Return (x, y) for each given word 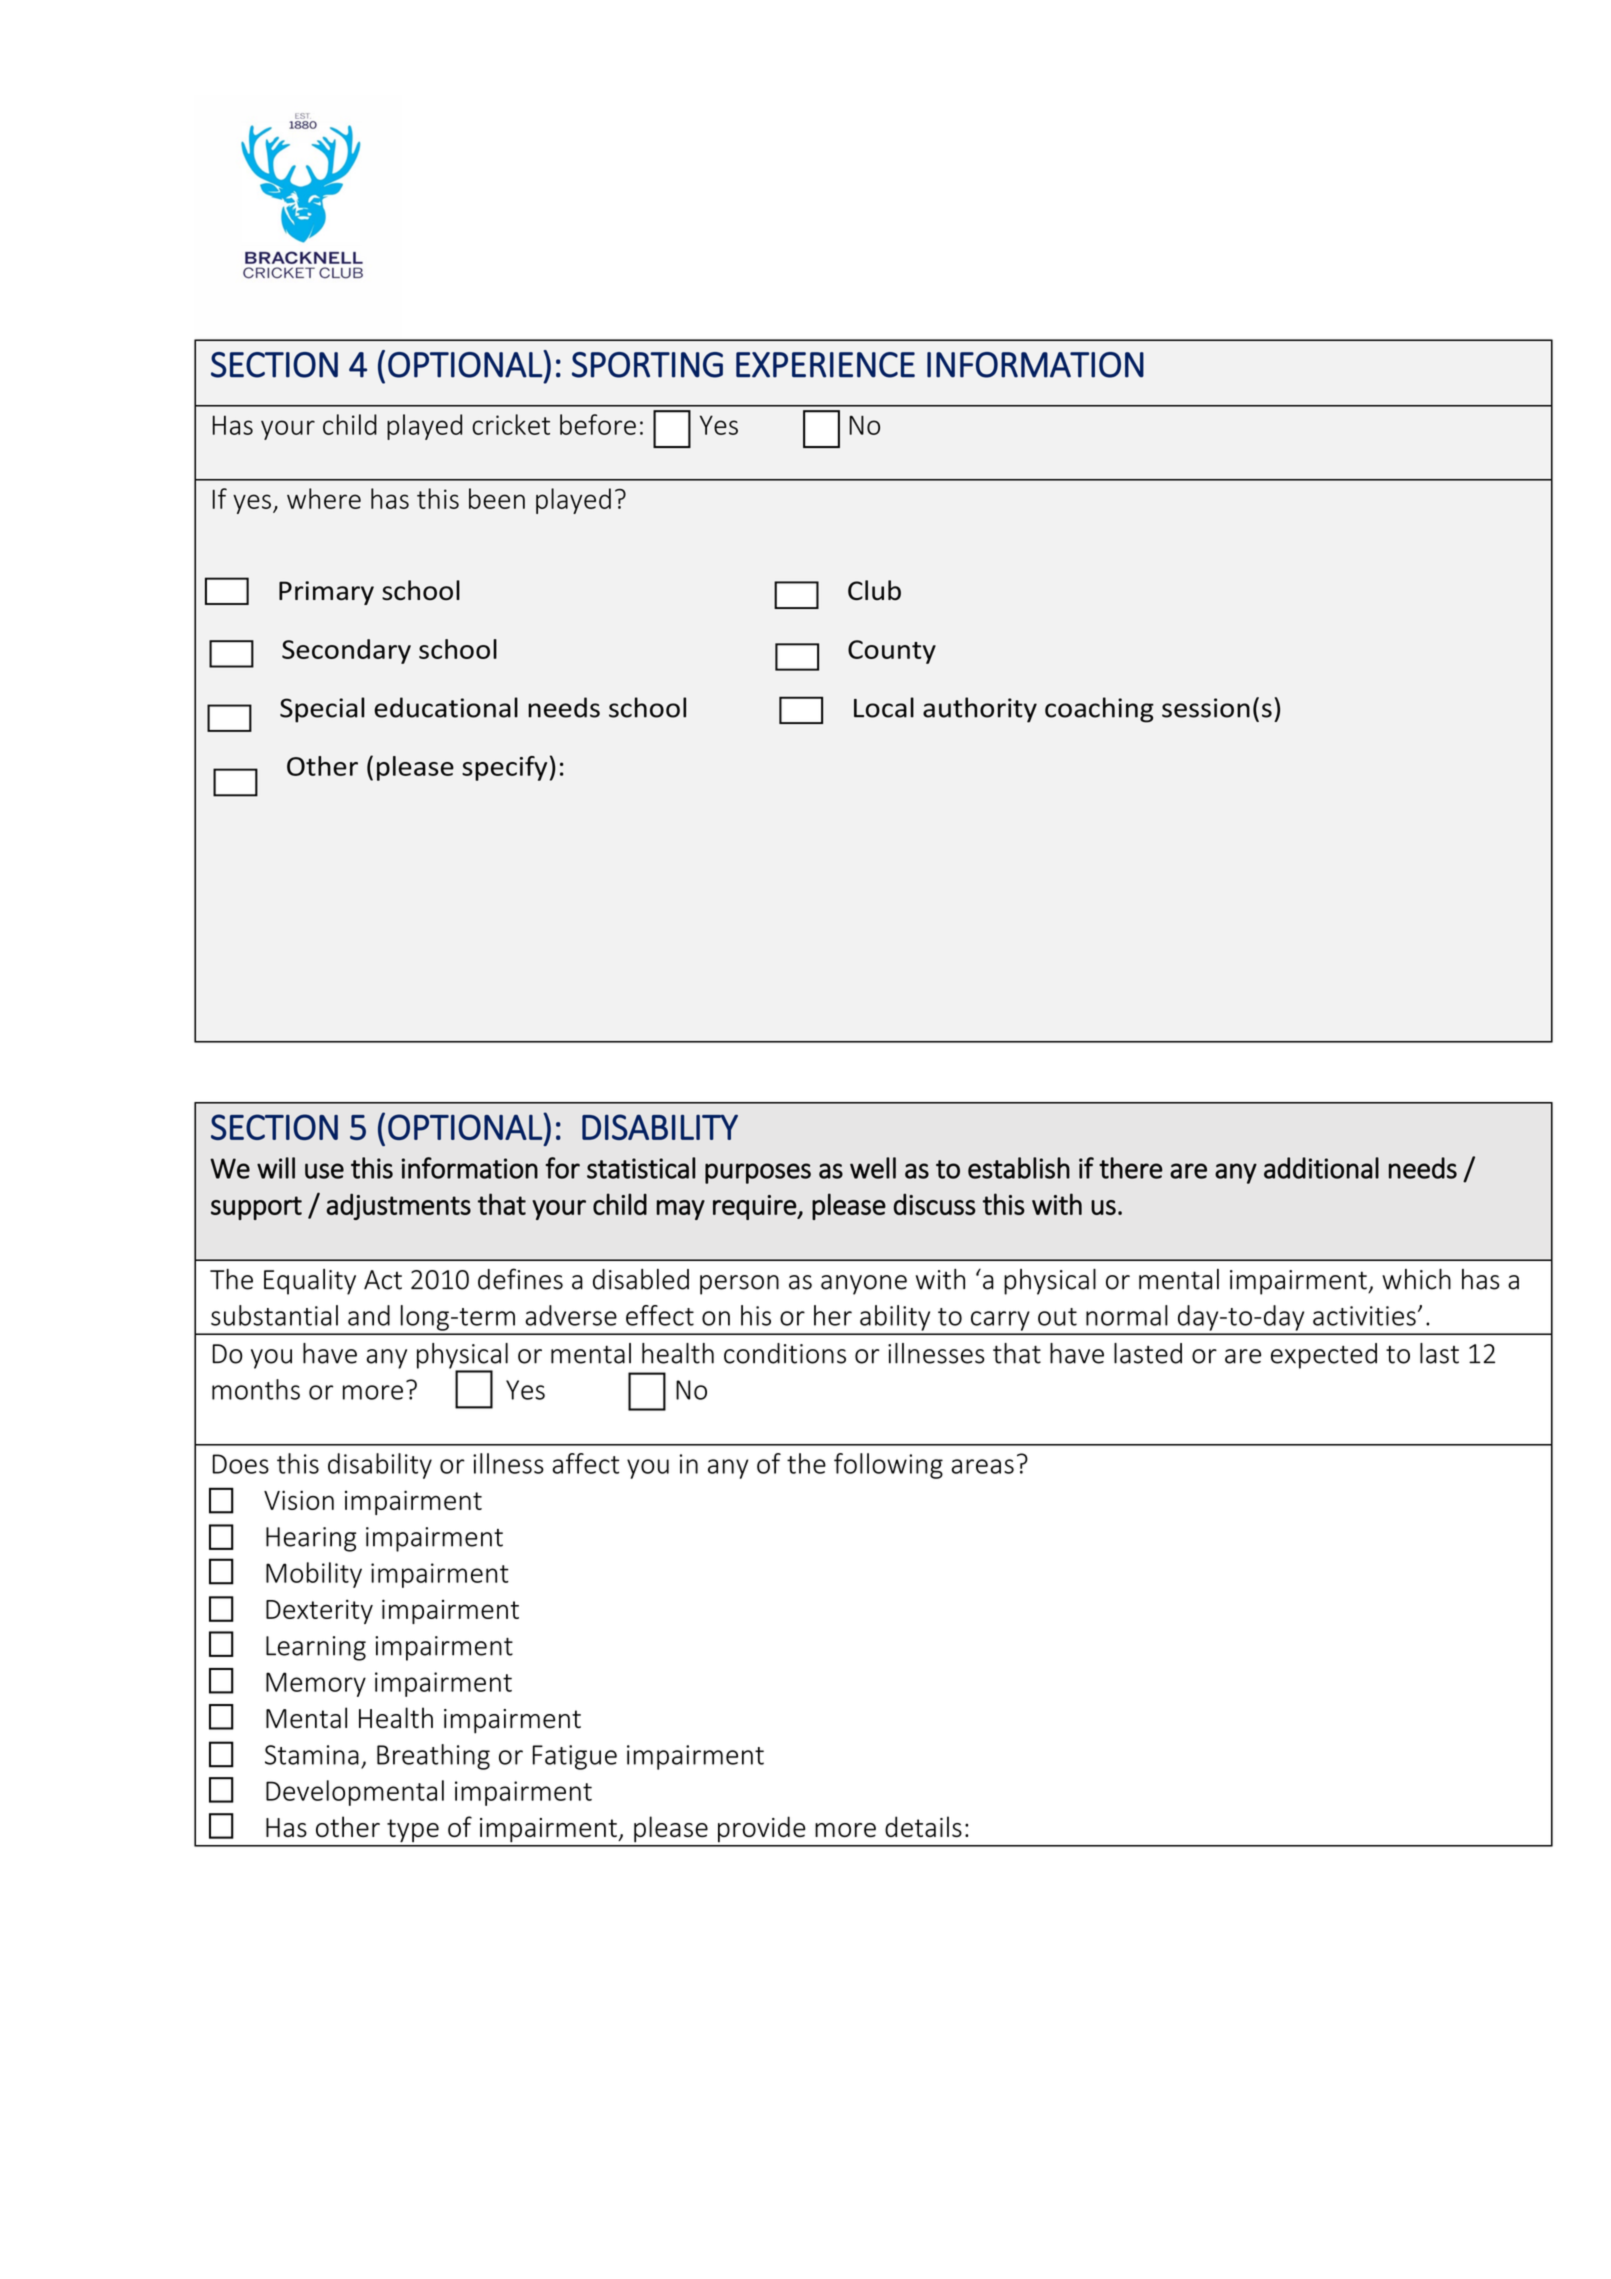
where (324, 498)
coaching (1099, 710)
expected (1324, 1356)
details (923, 1826)
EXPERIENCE (825, 365)
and (369, 1315)
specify (504, 768)
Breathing (433, 1757)
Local (884, 707)
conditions (785, 1353)
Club (874, 590)
